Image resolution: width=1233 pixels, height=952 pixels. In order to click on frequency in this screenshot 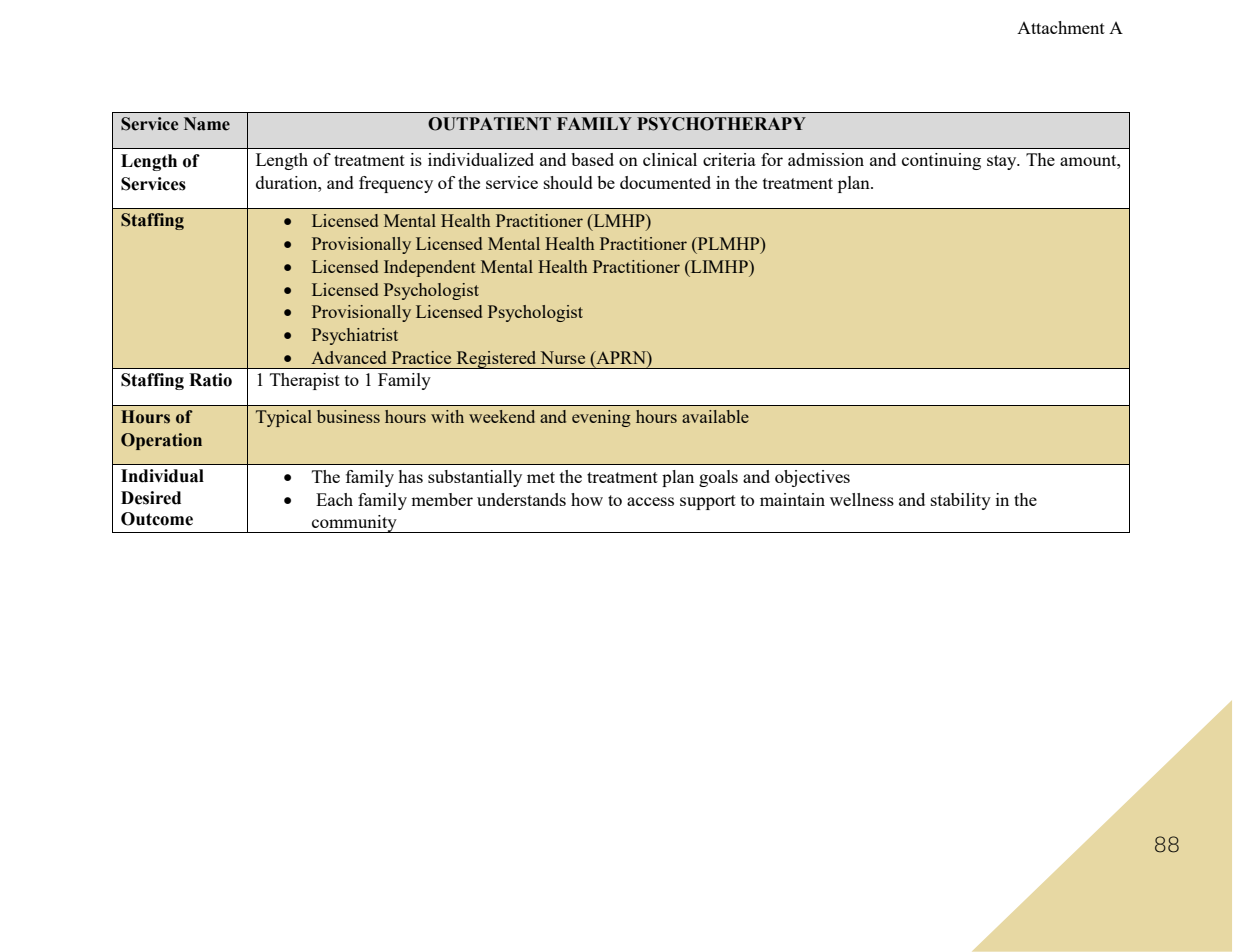, I will do `click(396, 184)`.
